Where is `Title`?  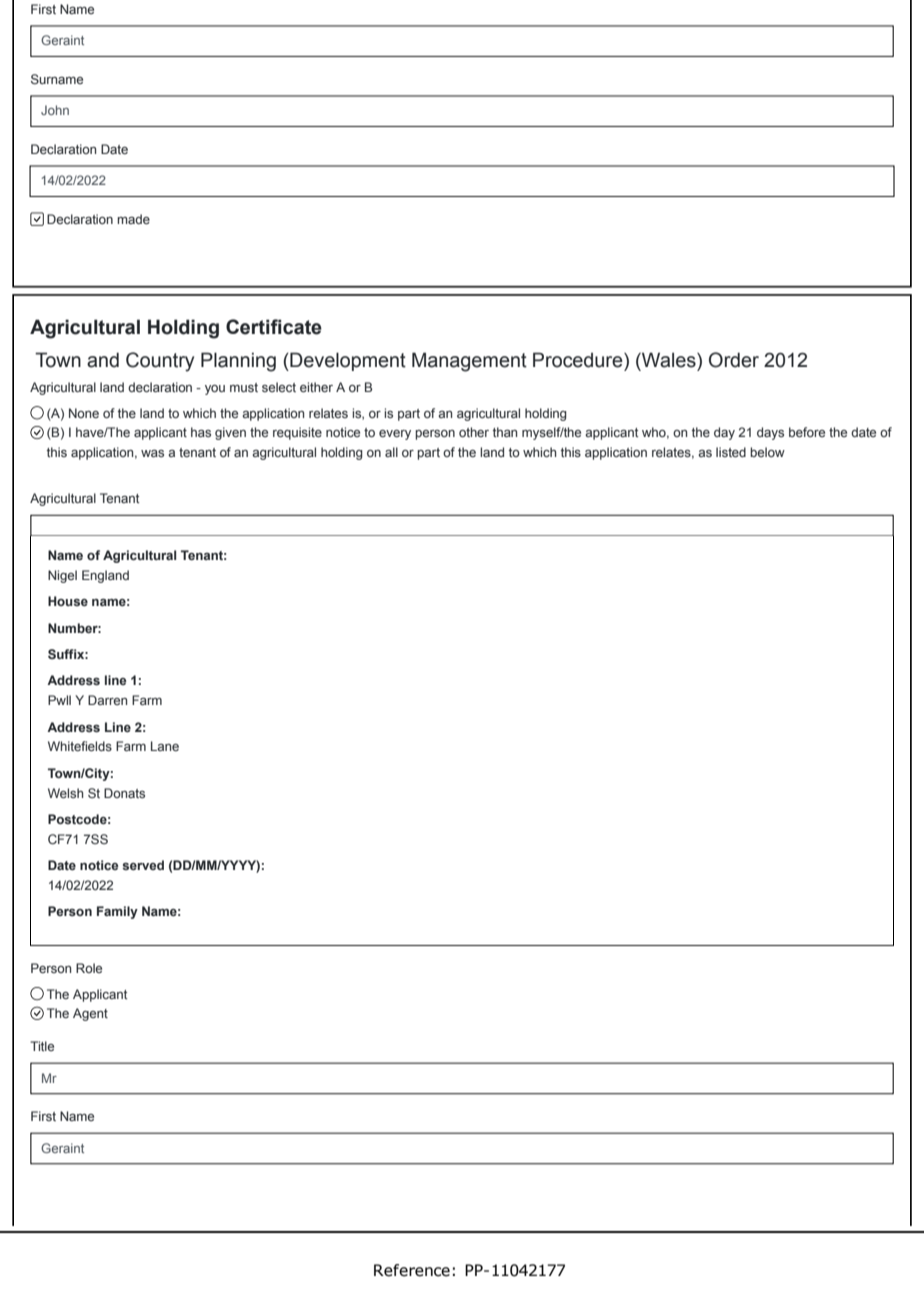 Title is located at coordinates (42, 1046).
